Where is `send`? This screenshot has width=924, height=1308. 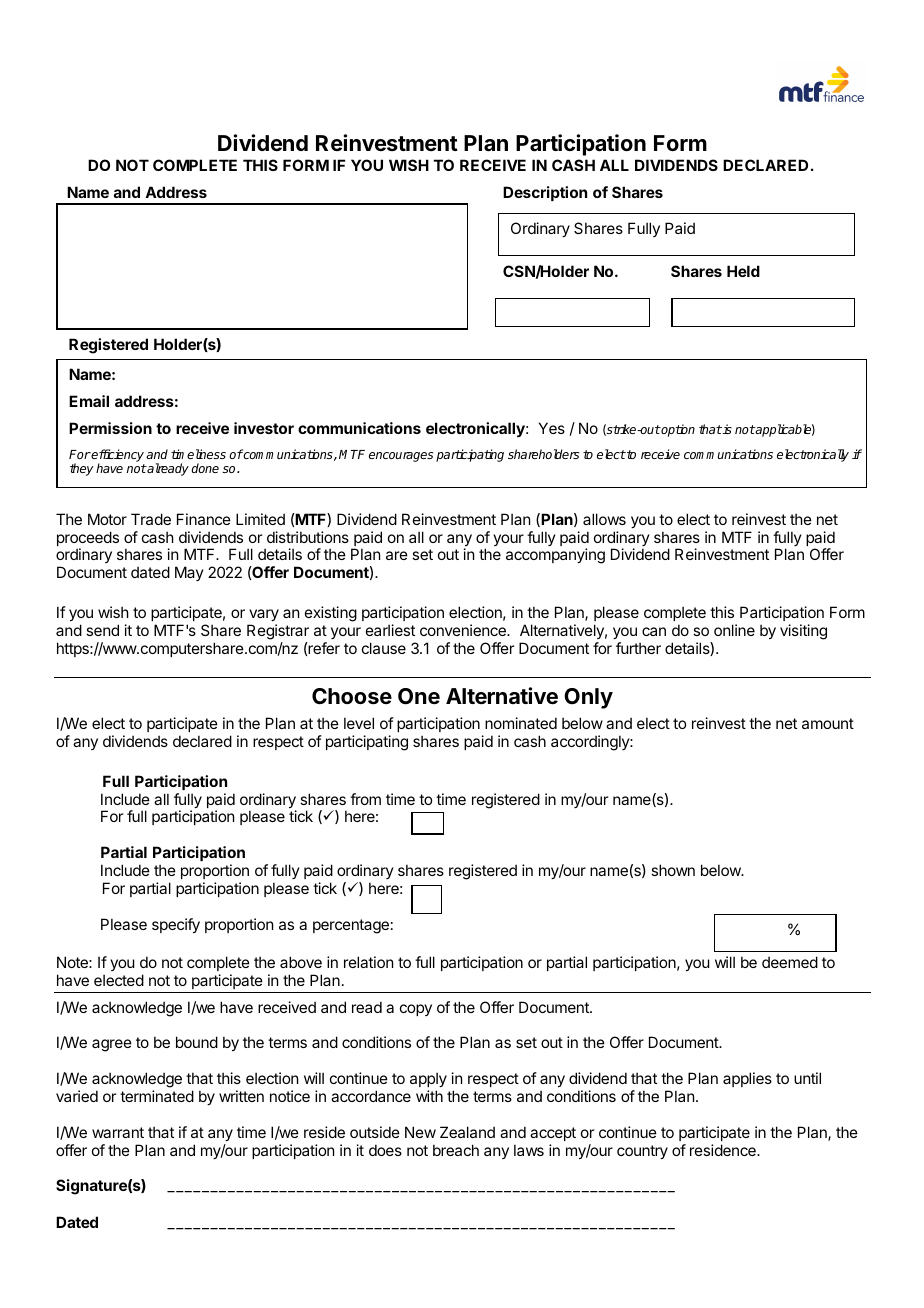
send is located at coordinates (102, 630).
